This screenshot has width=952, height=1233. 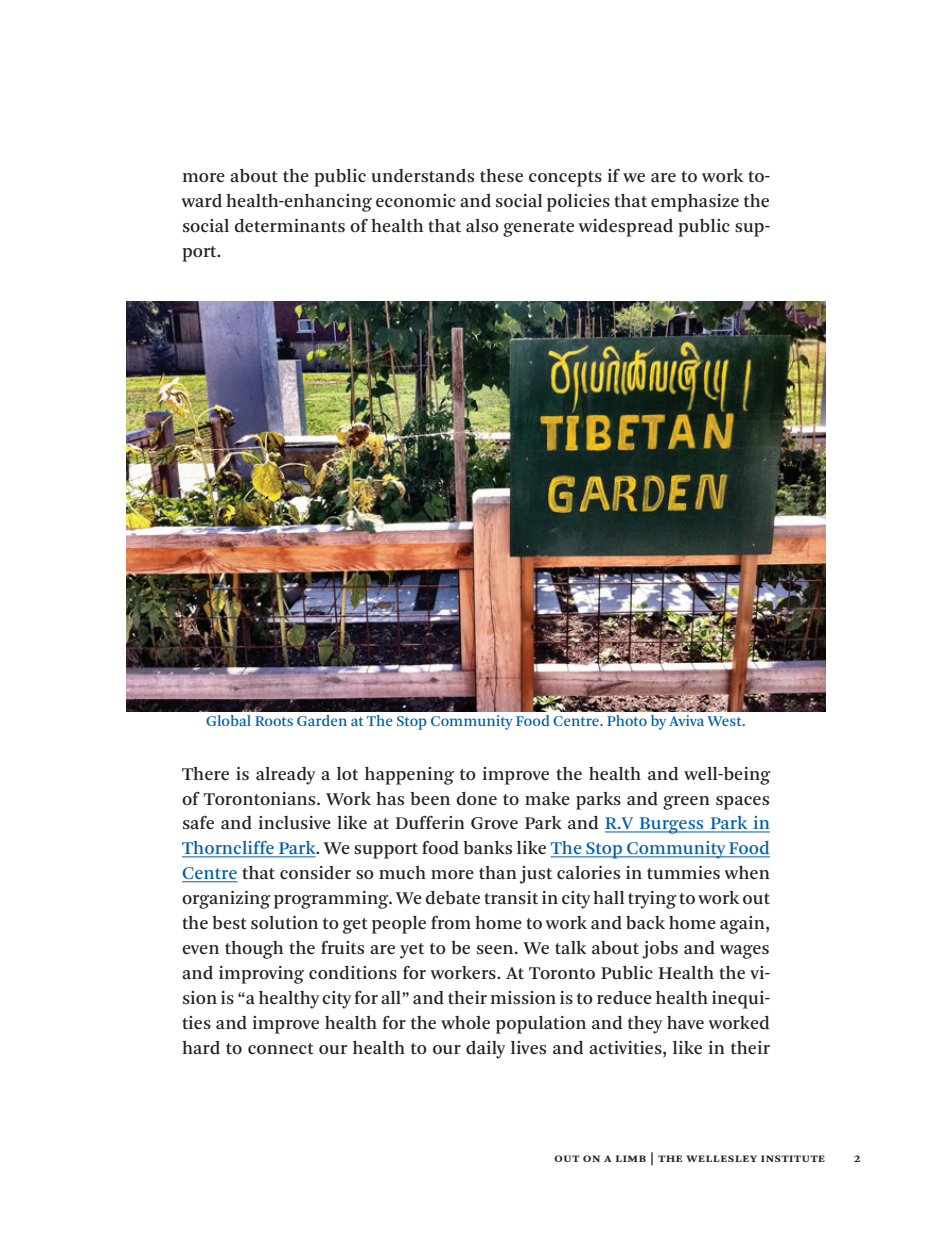 I want to click on inclusive, so click(x=295, y=822).
